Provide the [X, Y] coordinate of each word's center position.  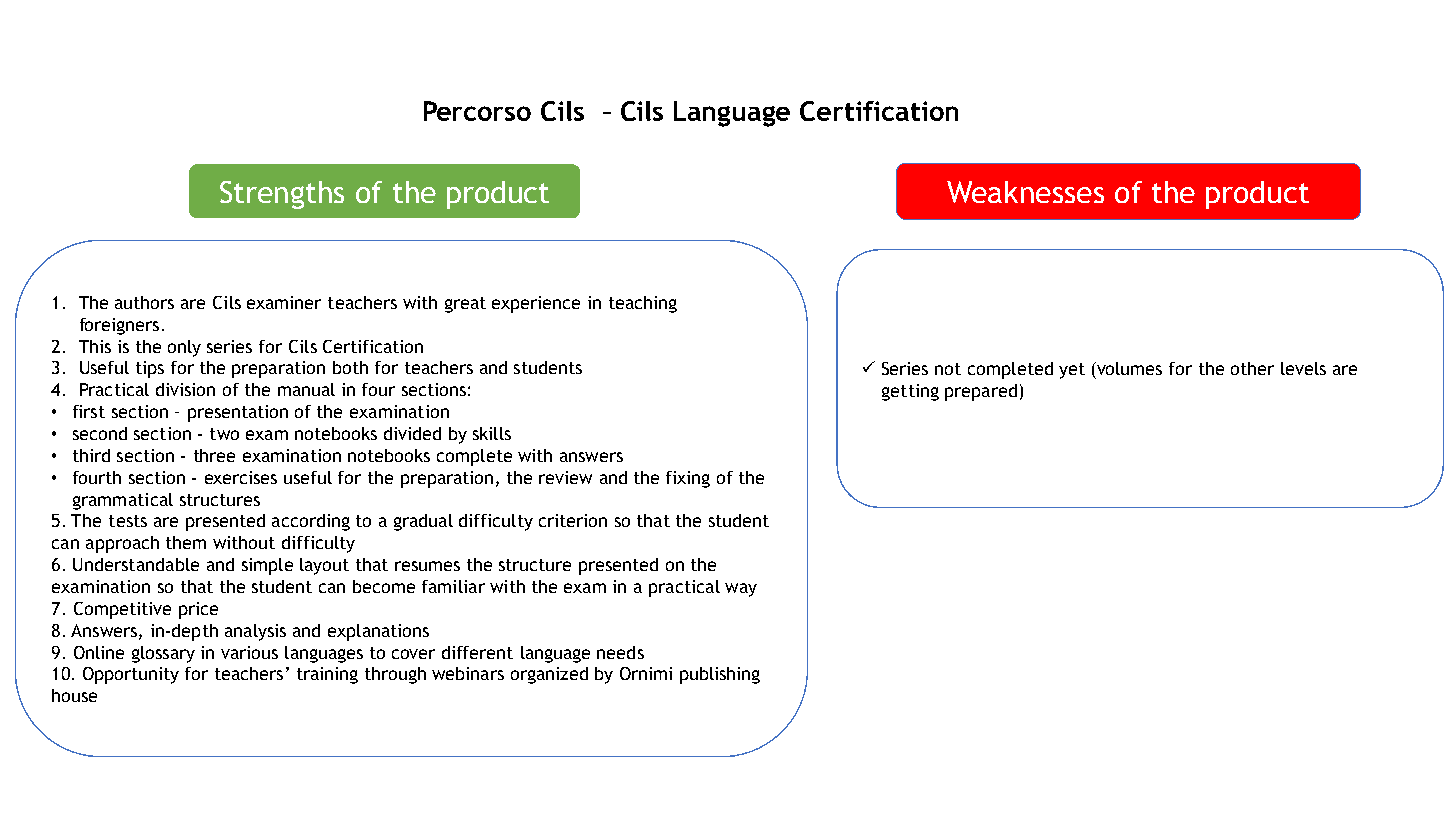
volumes [1128, 368]
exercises [241, 477]
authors [144, 302]
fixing [688, 479]
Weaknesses [1025, 192]
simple [267, 566]
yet [1072, 371]
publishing [720, 675]
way [741, 590]
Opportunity [131, 675]
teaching [643, 304]
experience [536, 304]
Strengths [282, 195]
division [185, 389]
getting [910, 392]
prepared [981, 392]
